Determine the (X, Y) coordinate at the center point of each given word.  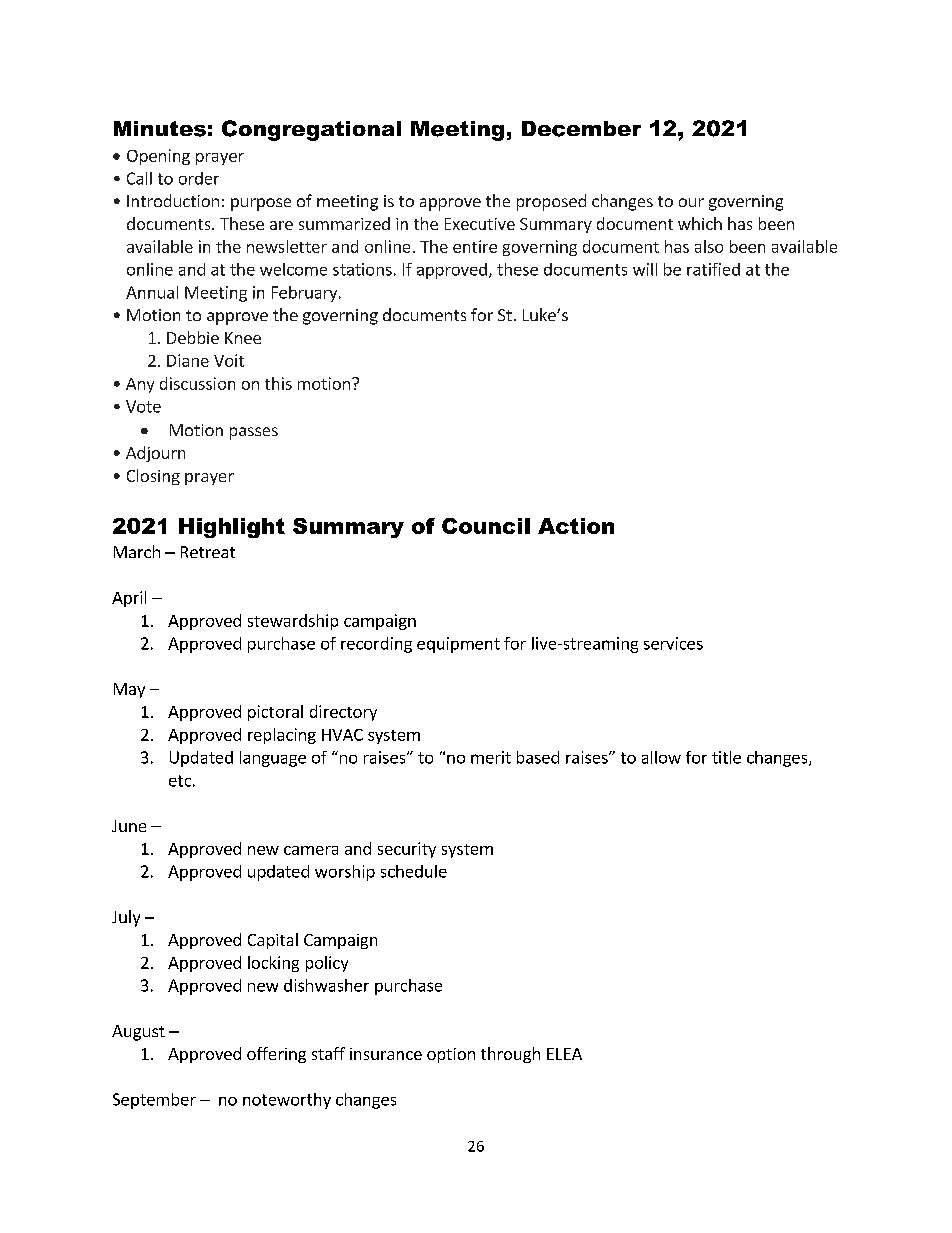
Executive (480, 224)
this (278, 383)
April (129, 599)
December (581, 129)
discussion (197, 383)
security (407, 850)
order (199, 178)
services (673, 643)
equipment (458, 645)
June (129, 826)
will (645, 269)
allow (661, 757)
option (451, 1055)
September (154, 1101)
